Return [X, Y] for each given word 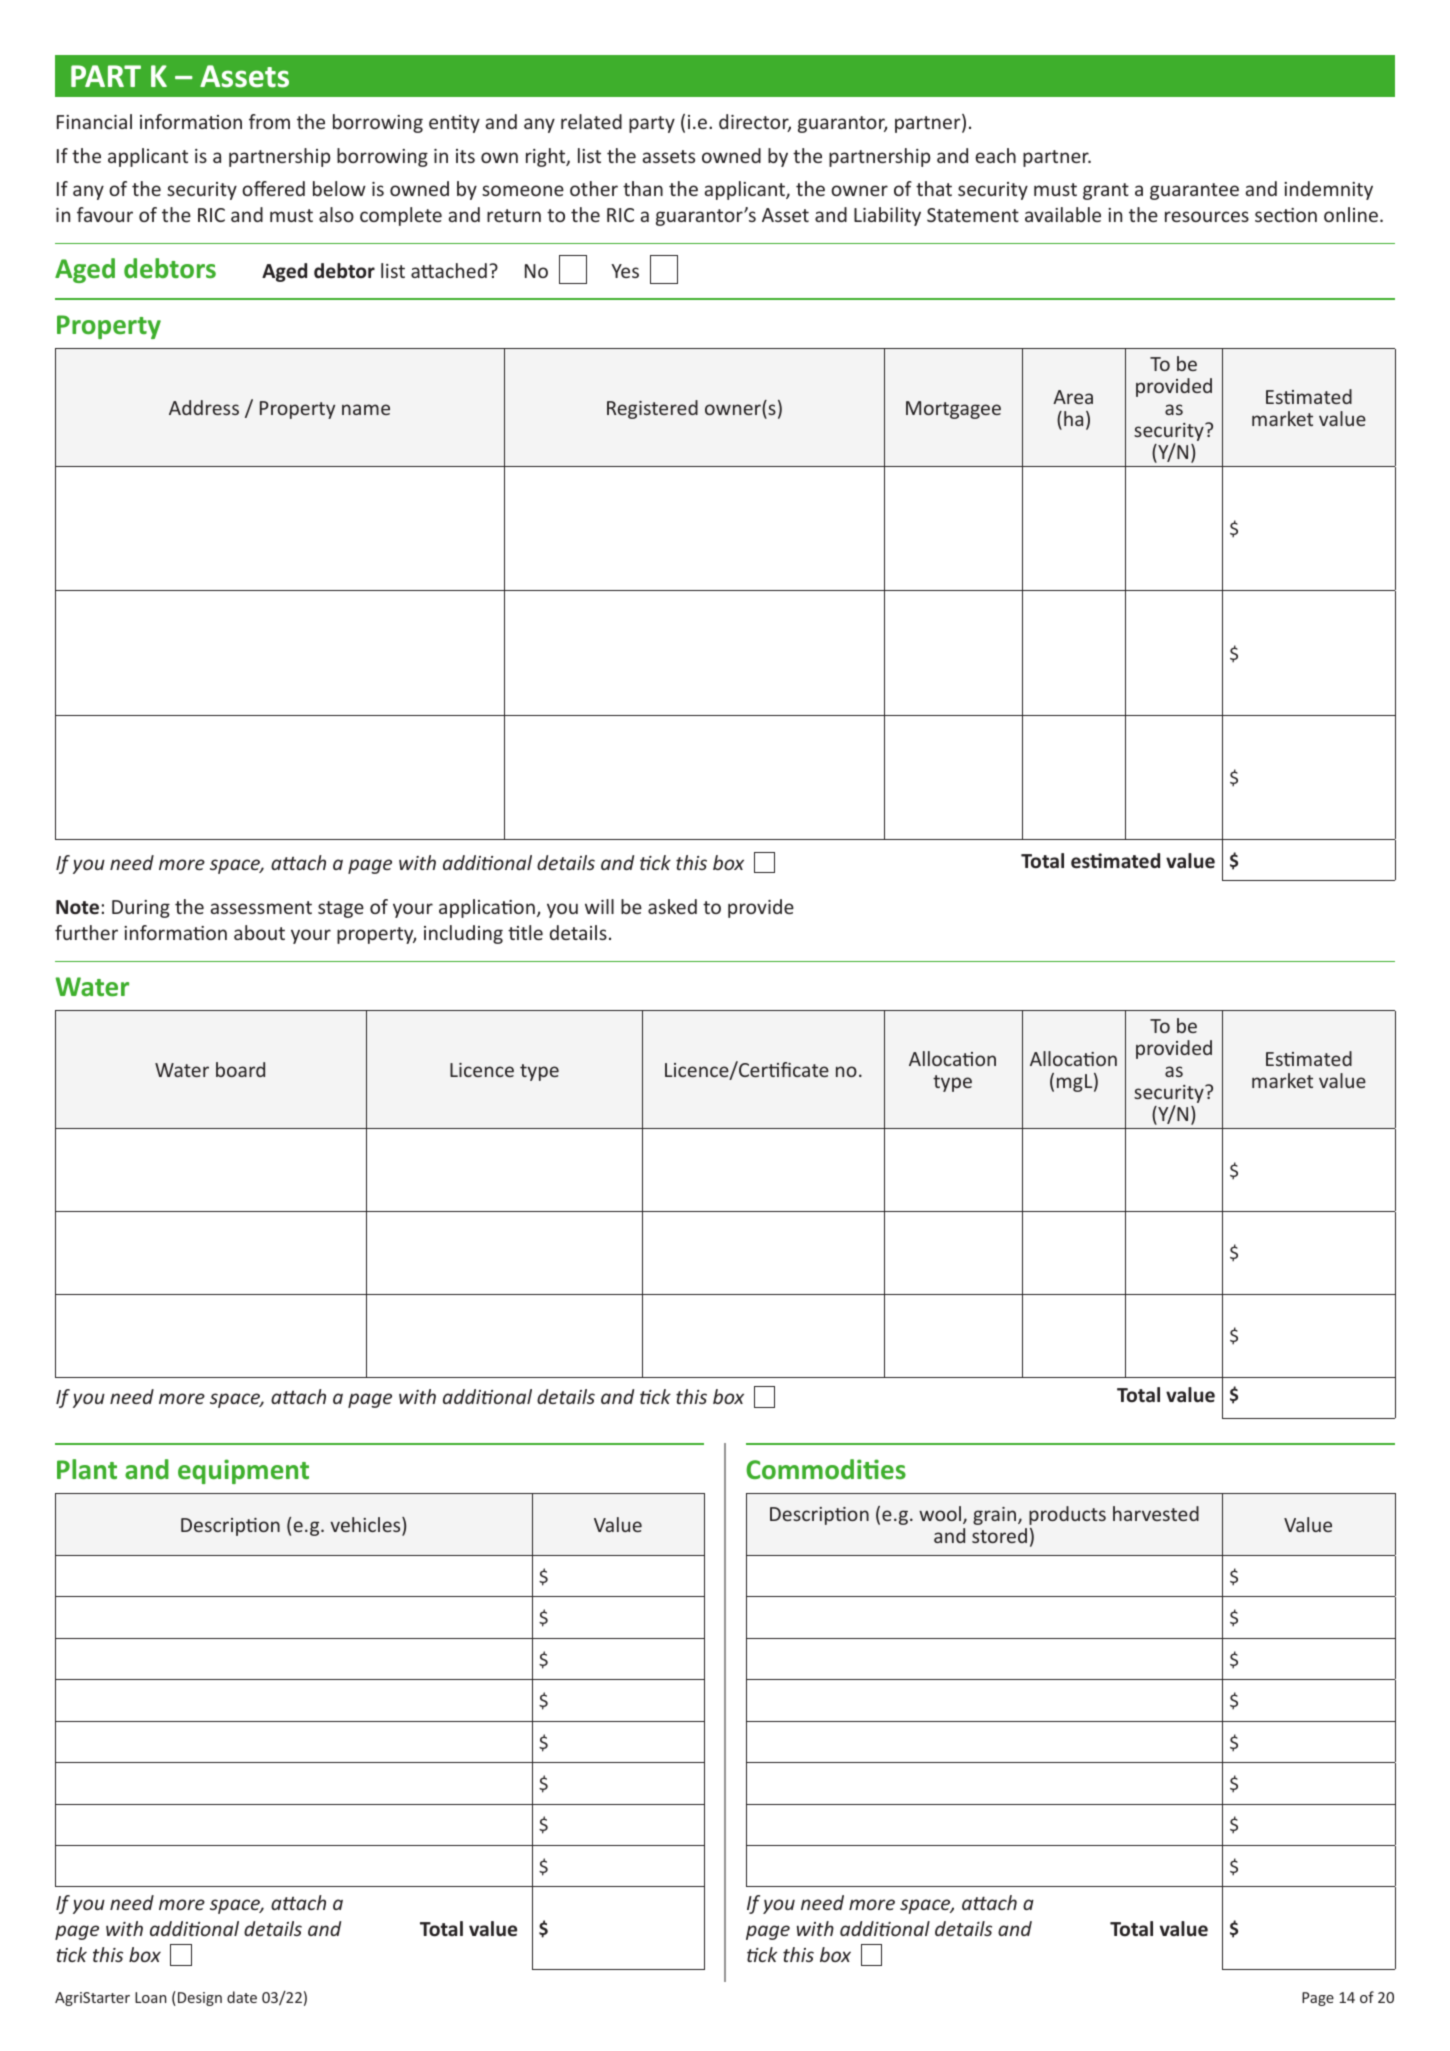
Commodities [826, 1469]
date [242, 1997]
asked [672, 906]
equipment [243, 1471]
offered [273, 188]
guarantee [1194, 191]
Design [200, 1999]
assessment [261, 907]
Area [1073, 397]
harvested [1156, 1513]
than [643, 188]
